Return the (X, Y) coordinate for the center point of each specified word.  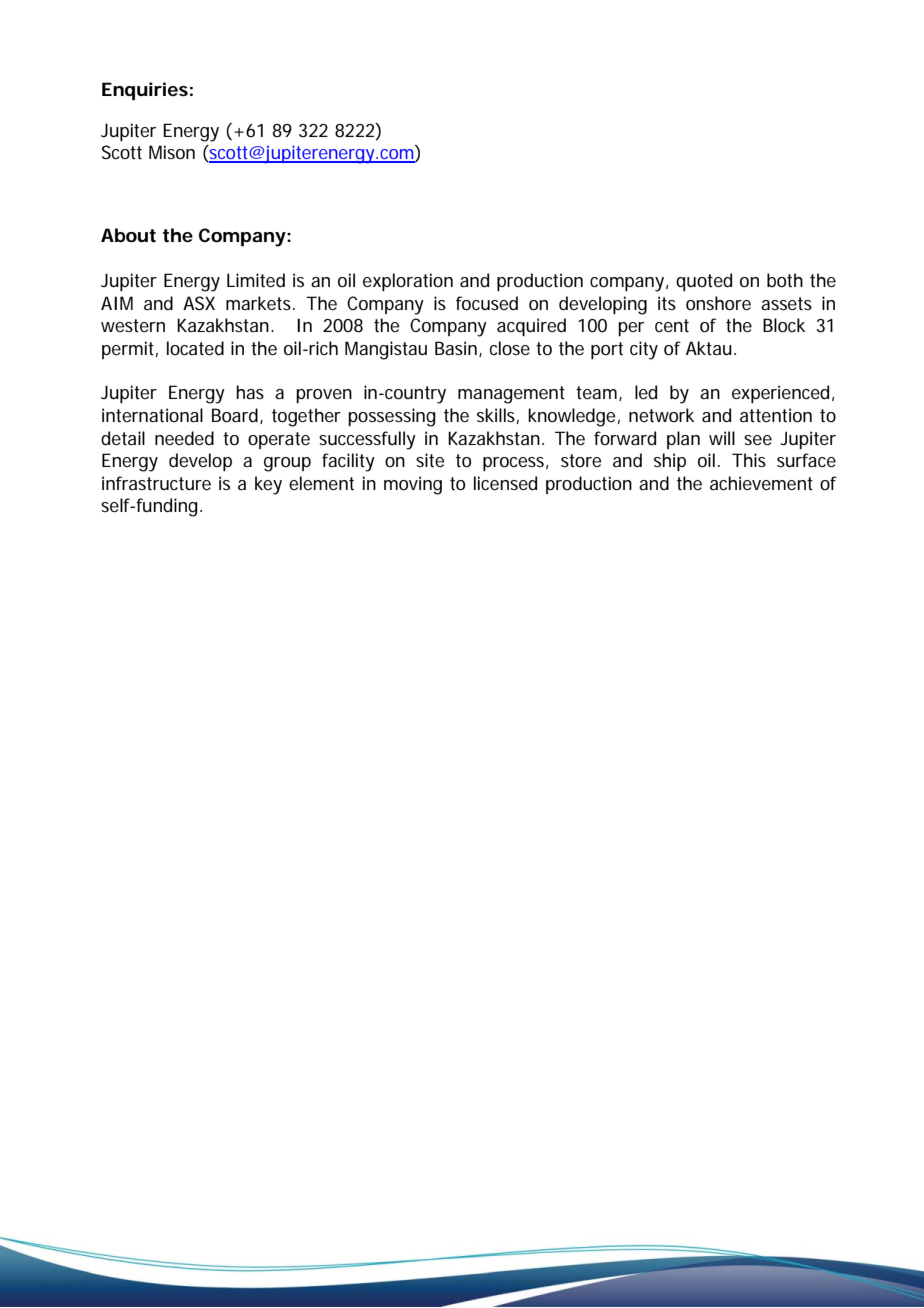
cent (672, 325)
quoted (704, 282)
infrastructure (156, 483)
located (195, 348)
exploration (408, 282)
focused (487, 303)
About (128, 235)
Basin (457, 349)
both (785, 280)
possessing (392, 417)
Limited (256, 280)
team (598, 393)
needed (184, 438)
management (511, 395)
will (722, 438)
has (250, 392)
